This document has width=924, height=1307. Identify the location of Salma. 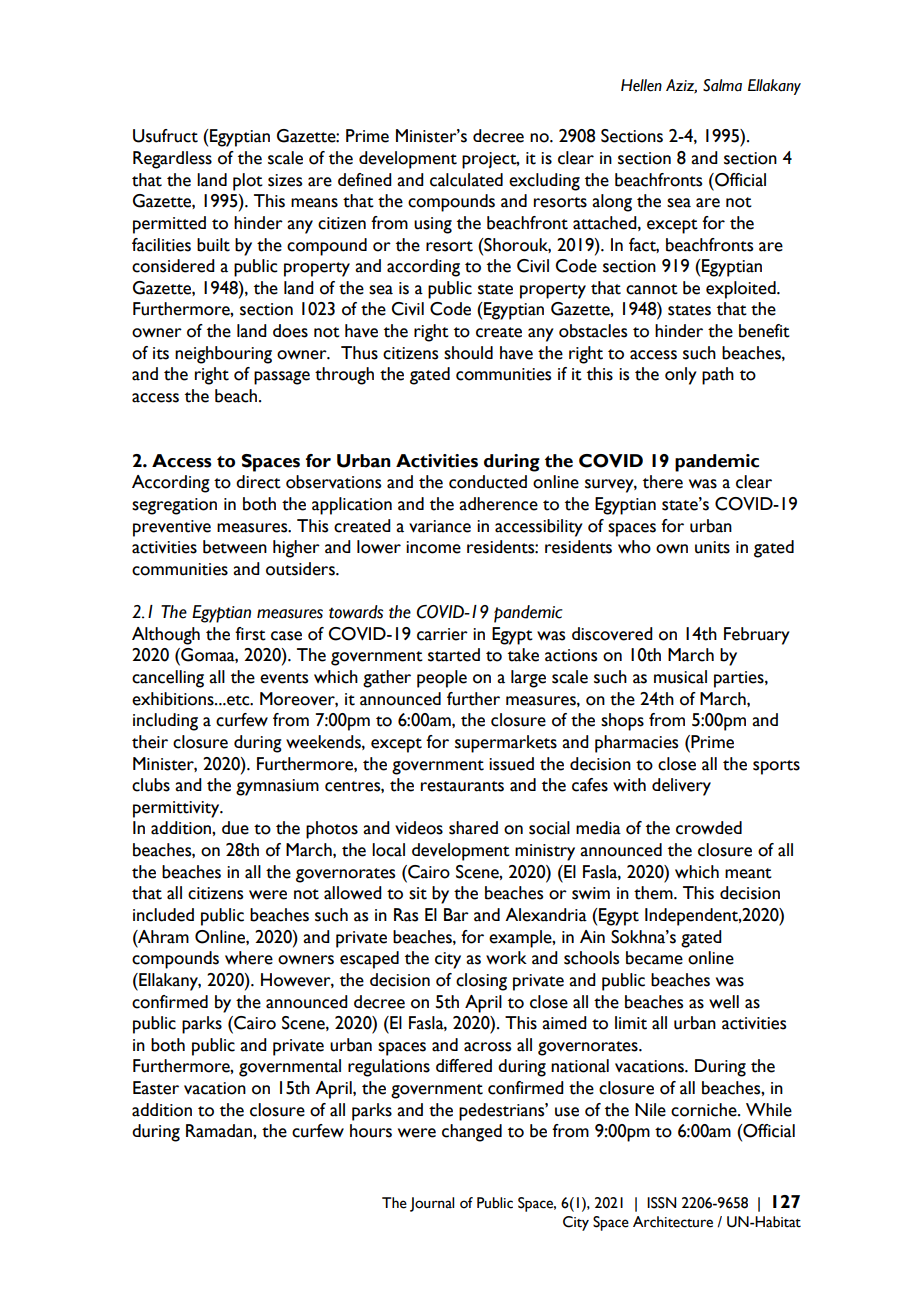
(722, 85).
